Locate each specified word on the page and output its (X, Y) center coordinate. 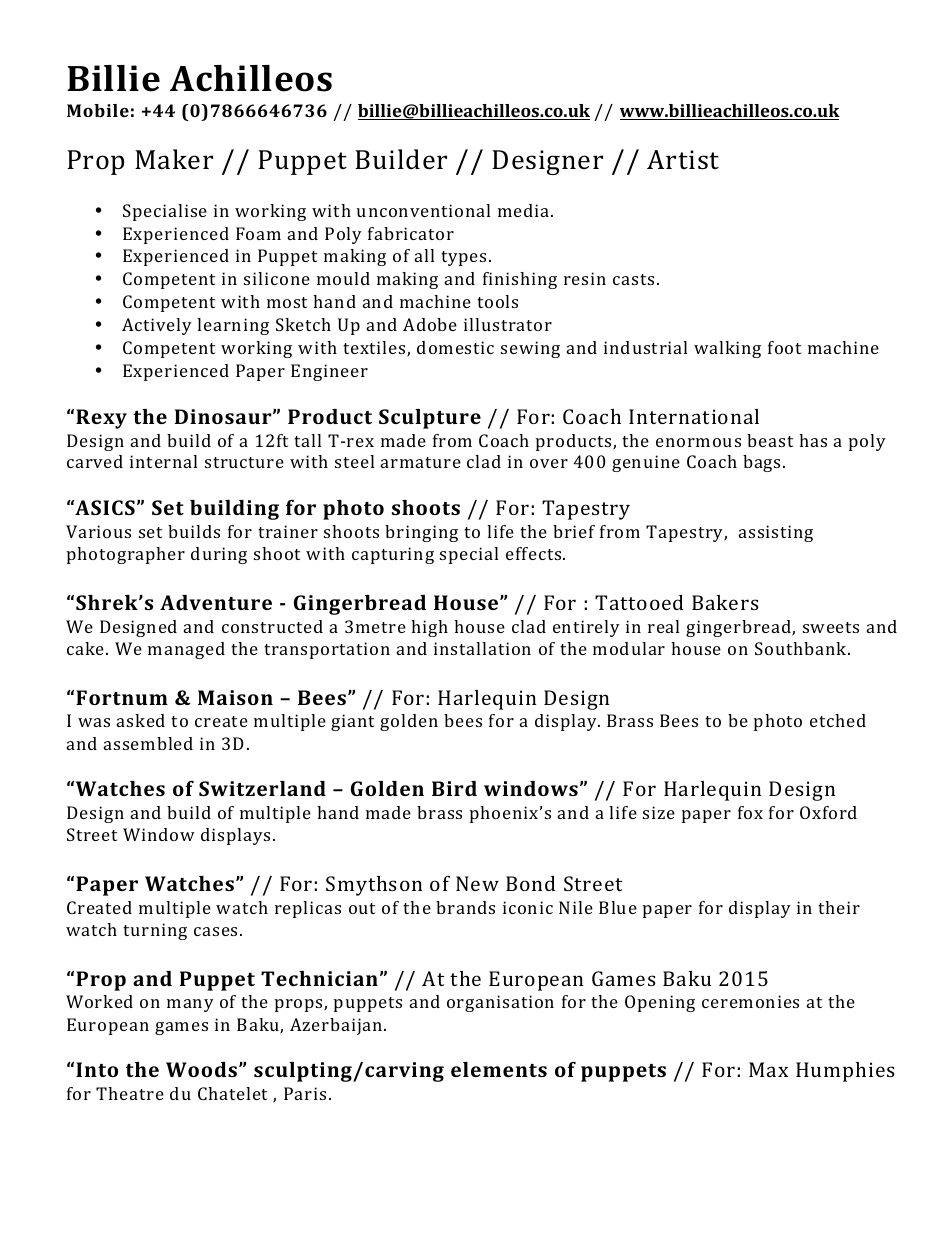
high (429, 628)
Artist (683, 160)
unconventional (423, 210)
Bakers (725, 602)
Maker (174, 159)
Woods (201, 1069)
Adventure (216, 602)
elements (499, 1069)
